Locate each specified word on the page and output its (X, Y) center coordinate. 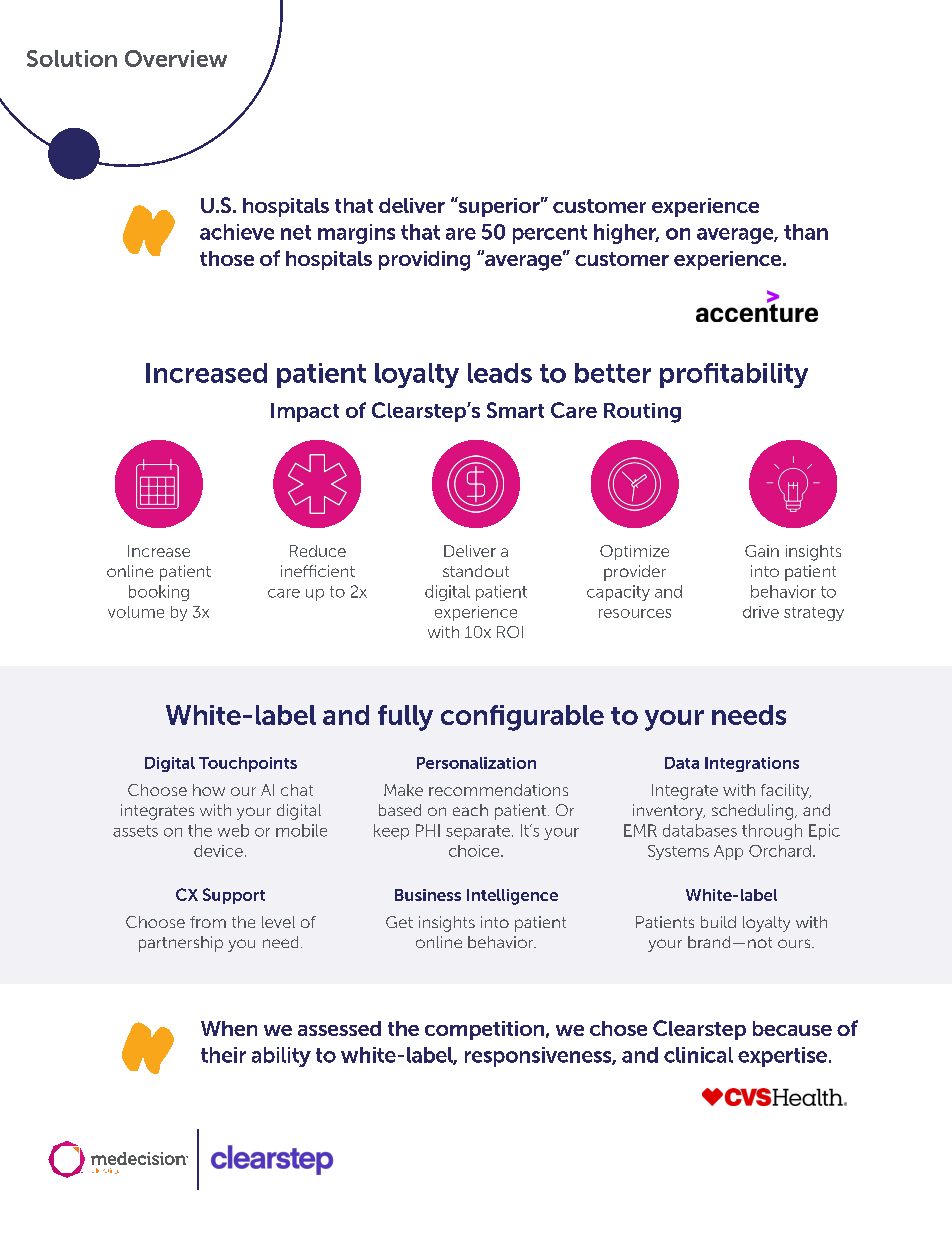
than (806, 232)
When (229, 1028)
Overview (176, 58)
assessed (339, 1028)
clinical (698, 1055)
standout (476, 571)
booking (159, 593)
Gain (762, 551)
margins (356, 234)
